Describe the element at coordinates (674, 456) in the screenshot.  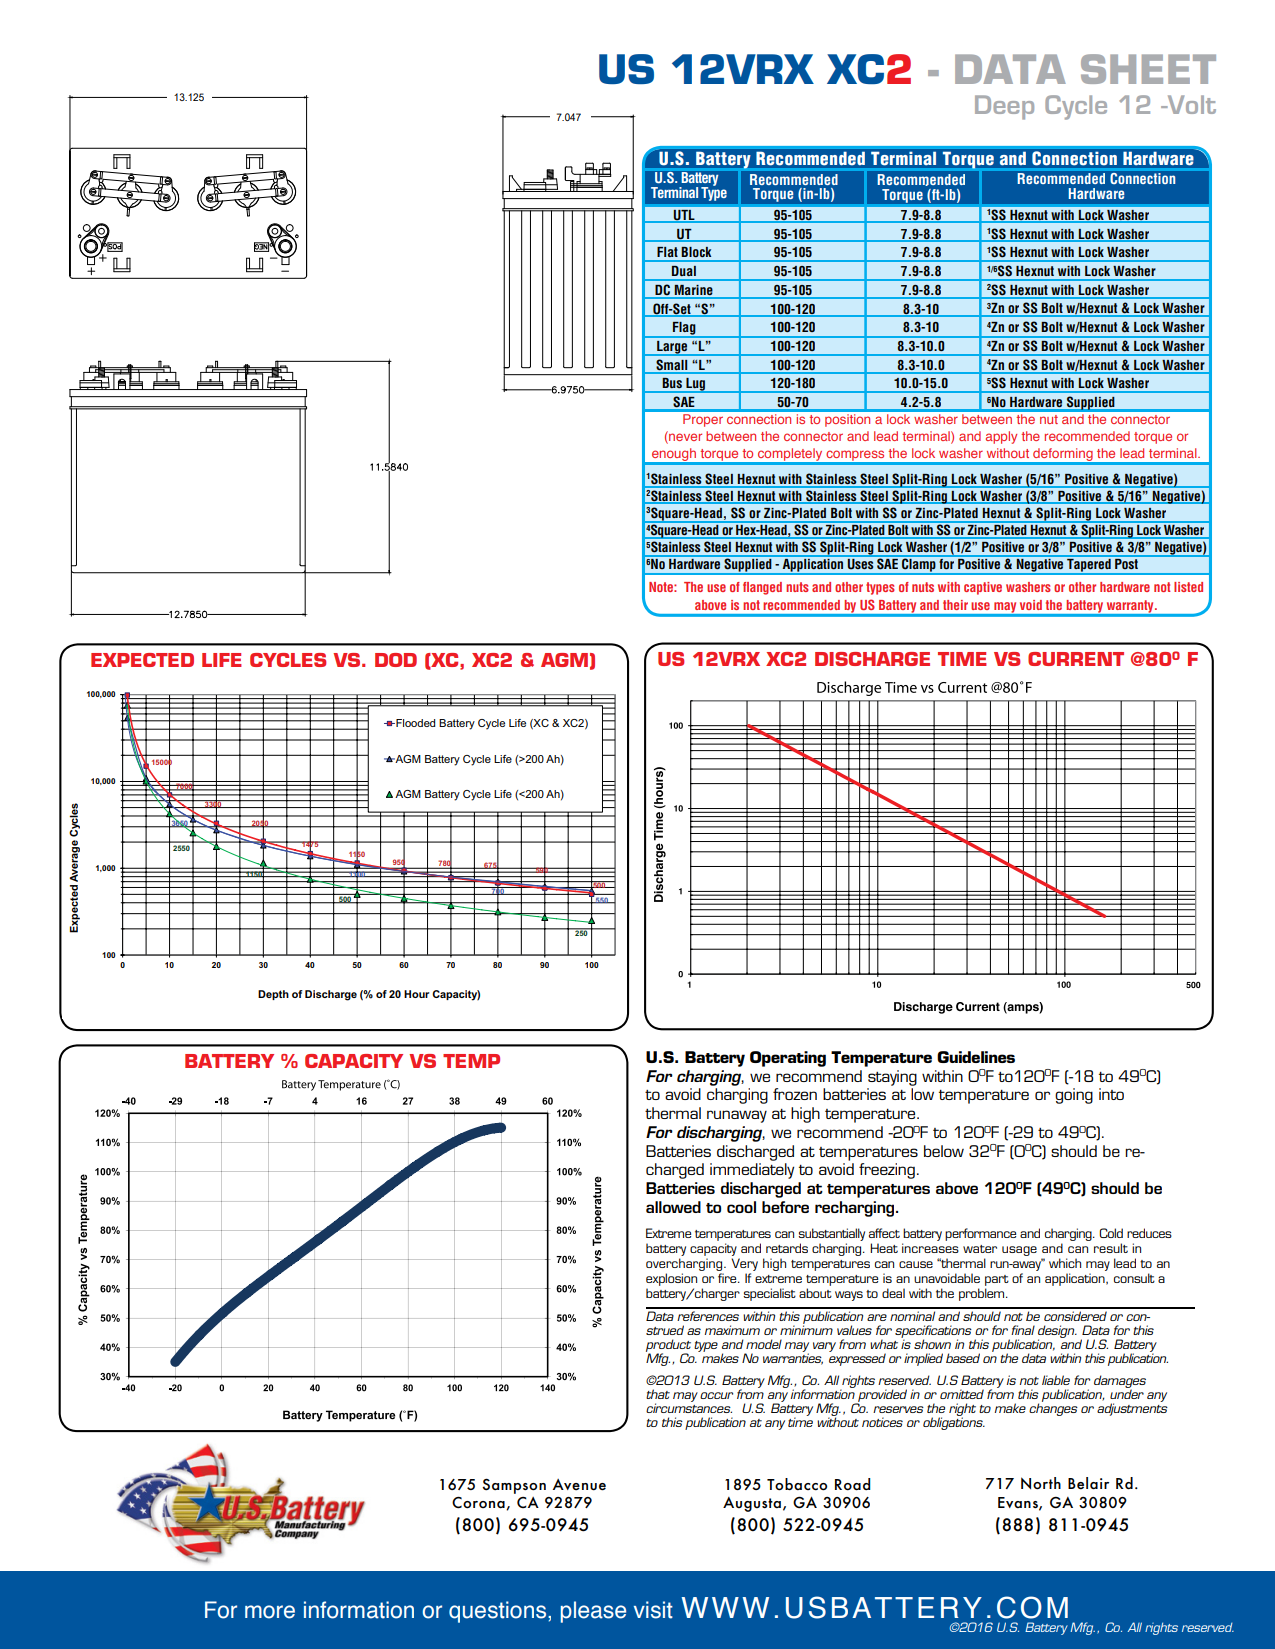
I see `enough` at that location.
